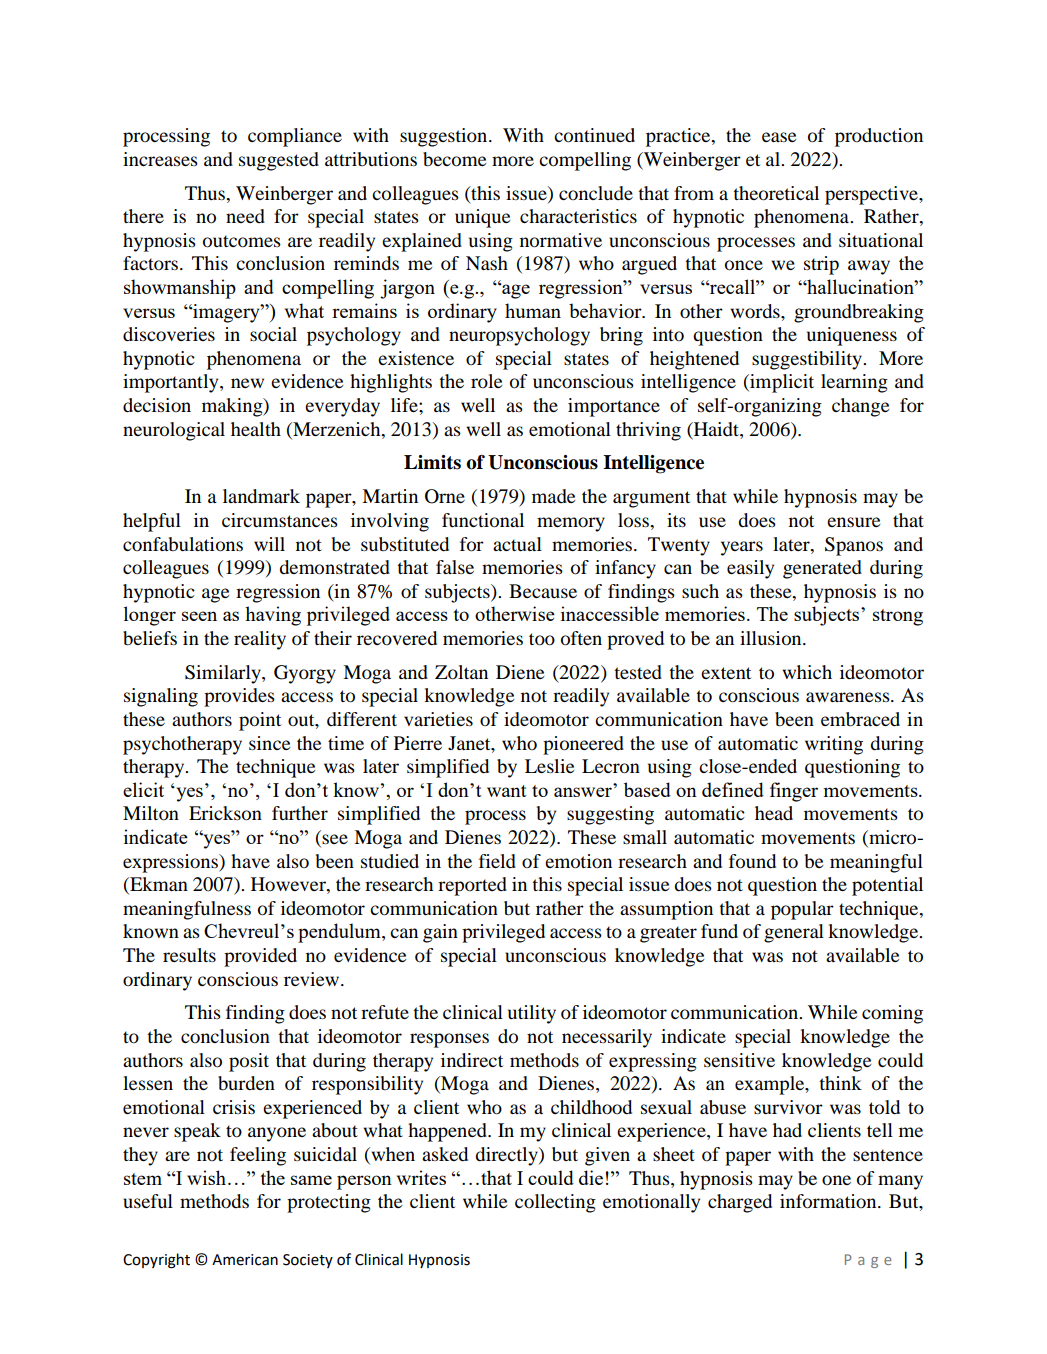 The height and width of the screenshot is (1354, 1047). Describe the element at coordinates (461, 672) in the screenshot. I see `Zoltan` at that location.
